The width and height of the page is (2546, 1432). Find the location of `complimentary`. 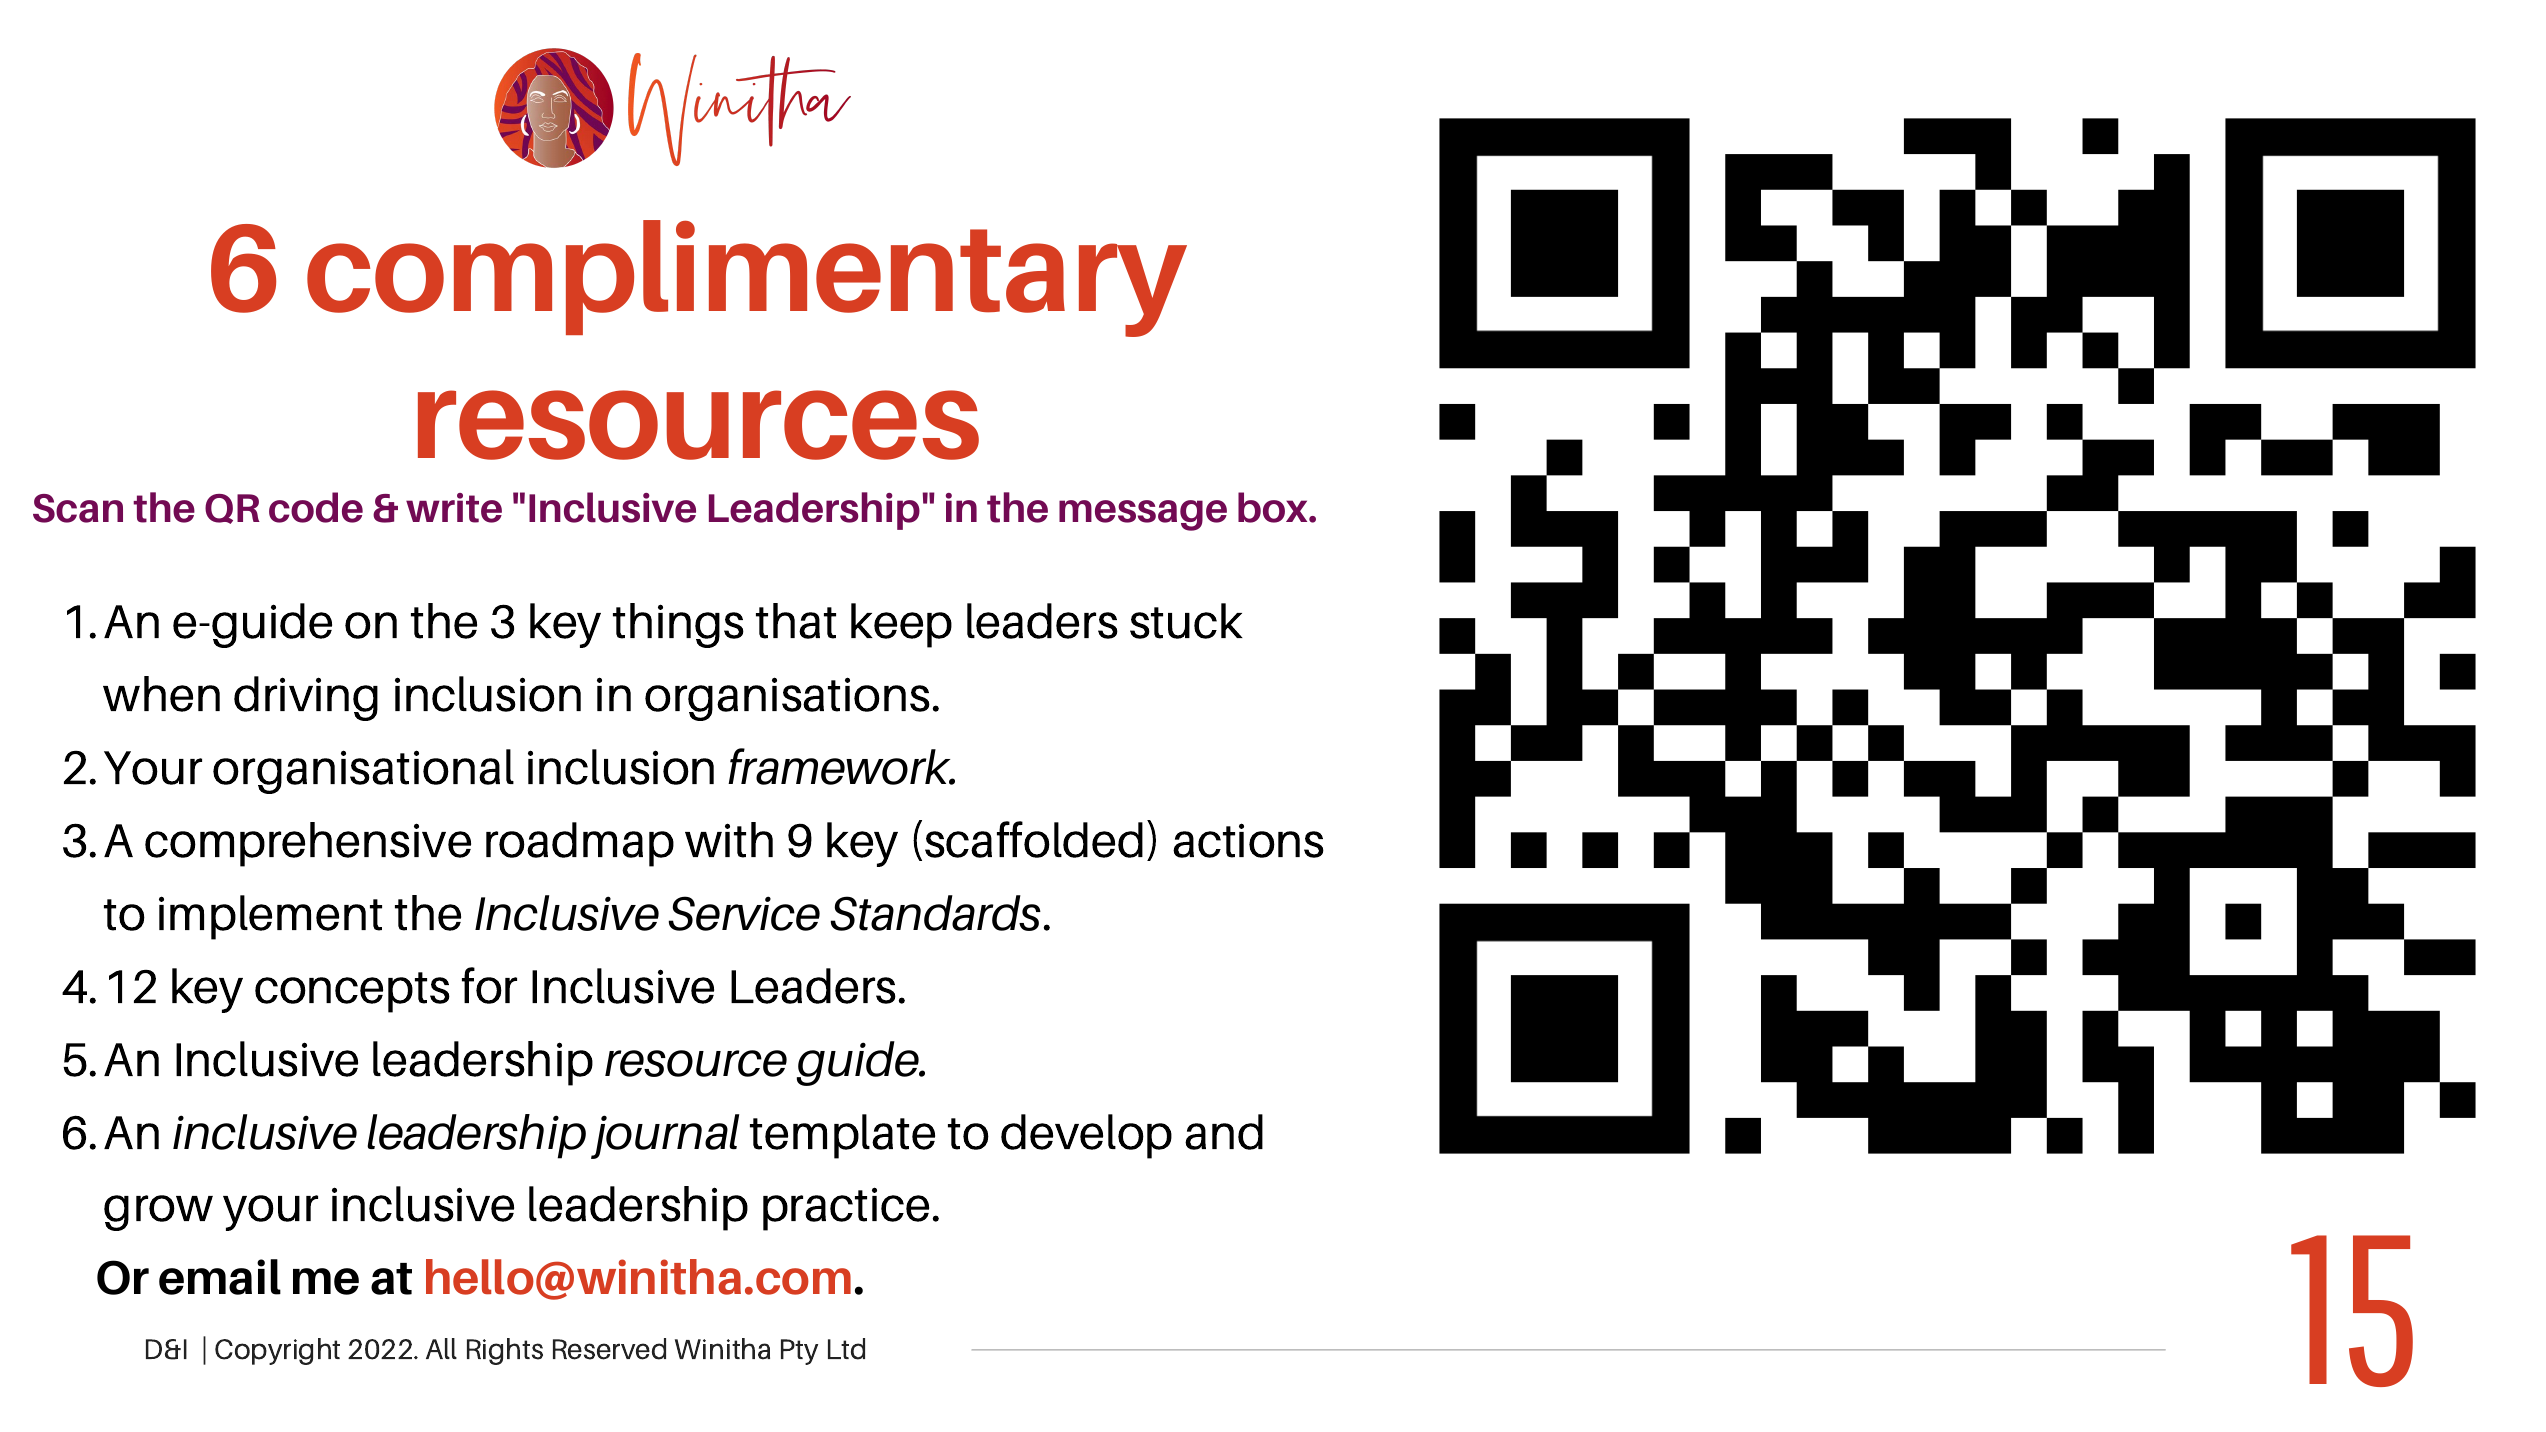

complimentary is located at coordinates (747, 278).
